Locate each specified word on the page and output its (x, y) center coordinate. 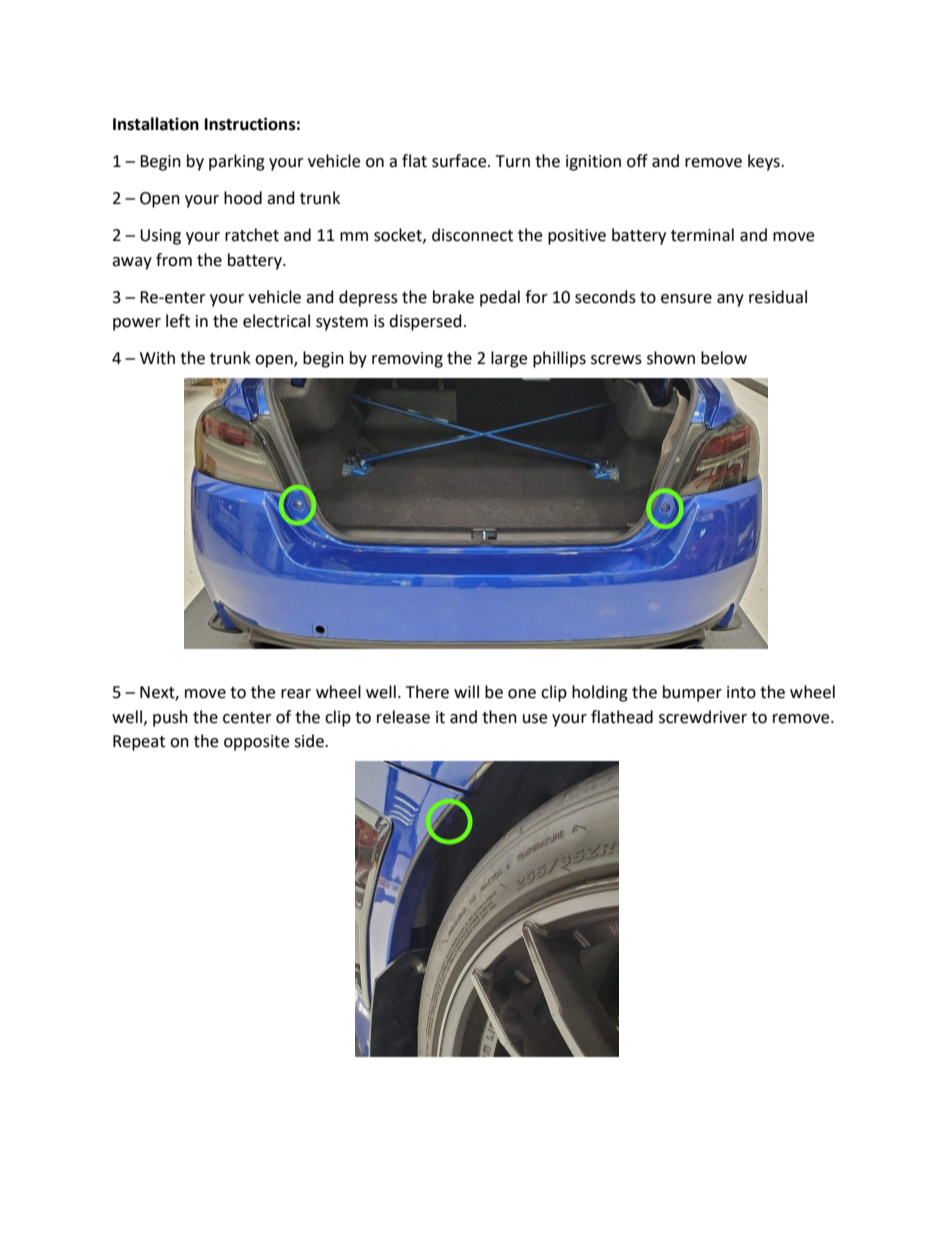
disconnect (472, 235)
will (466, 691)
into (741, 692)
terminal (702, 235)
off (637, 161)
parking (237, 162)
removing (407, 360)
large (509, 359)
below (724, 358)
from (174, 260)
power (137, 324)
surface (460, 161)
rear (296, 694)
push (170, 718)
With (157, 358)
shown (671, 358)
